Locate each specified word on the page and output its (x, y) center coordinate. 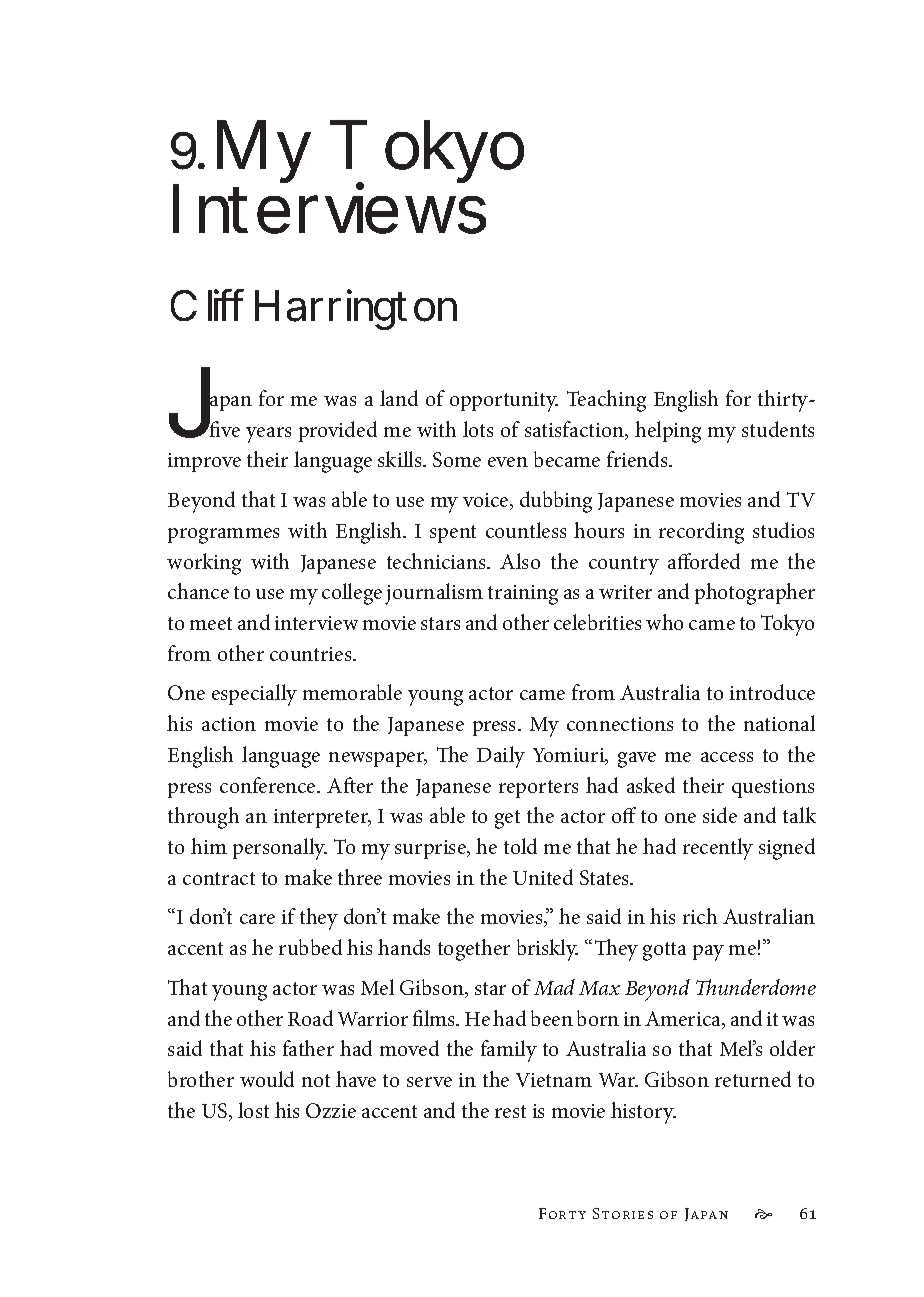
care (257, 919)
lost (253, 1110)
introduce (772, 692)
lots (478, 429)
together (474, 950)
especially (254, 695)
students (778, 429)
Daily (501, 757)
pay (708, 953)
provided (338, 431)
